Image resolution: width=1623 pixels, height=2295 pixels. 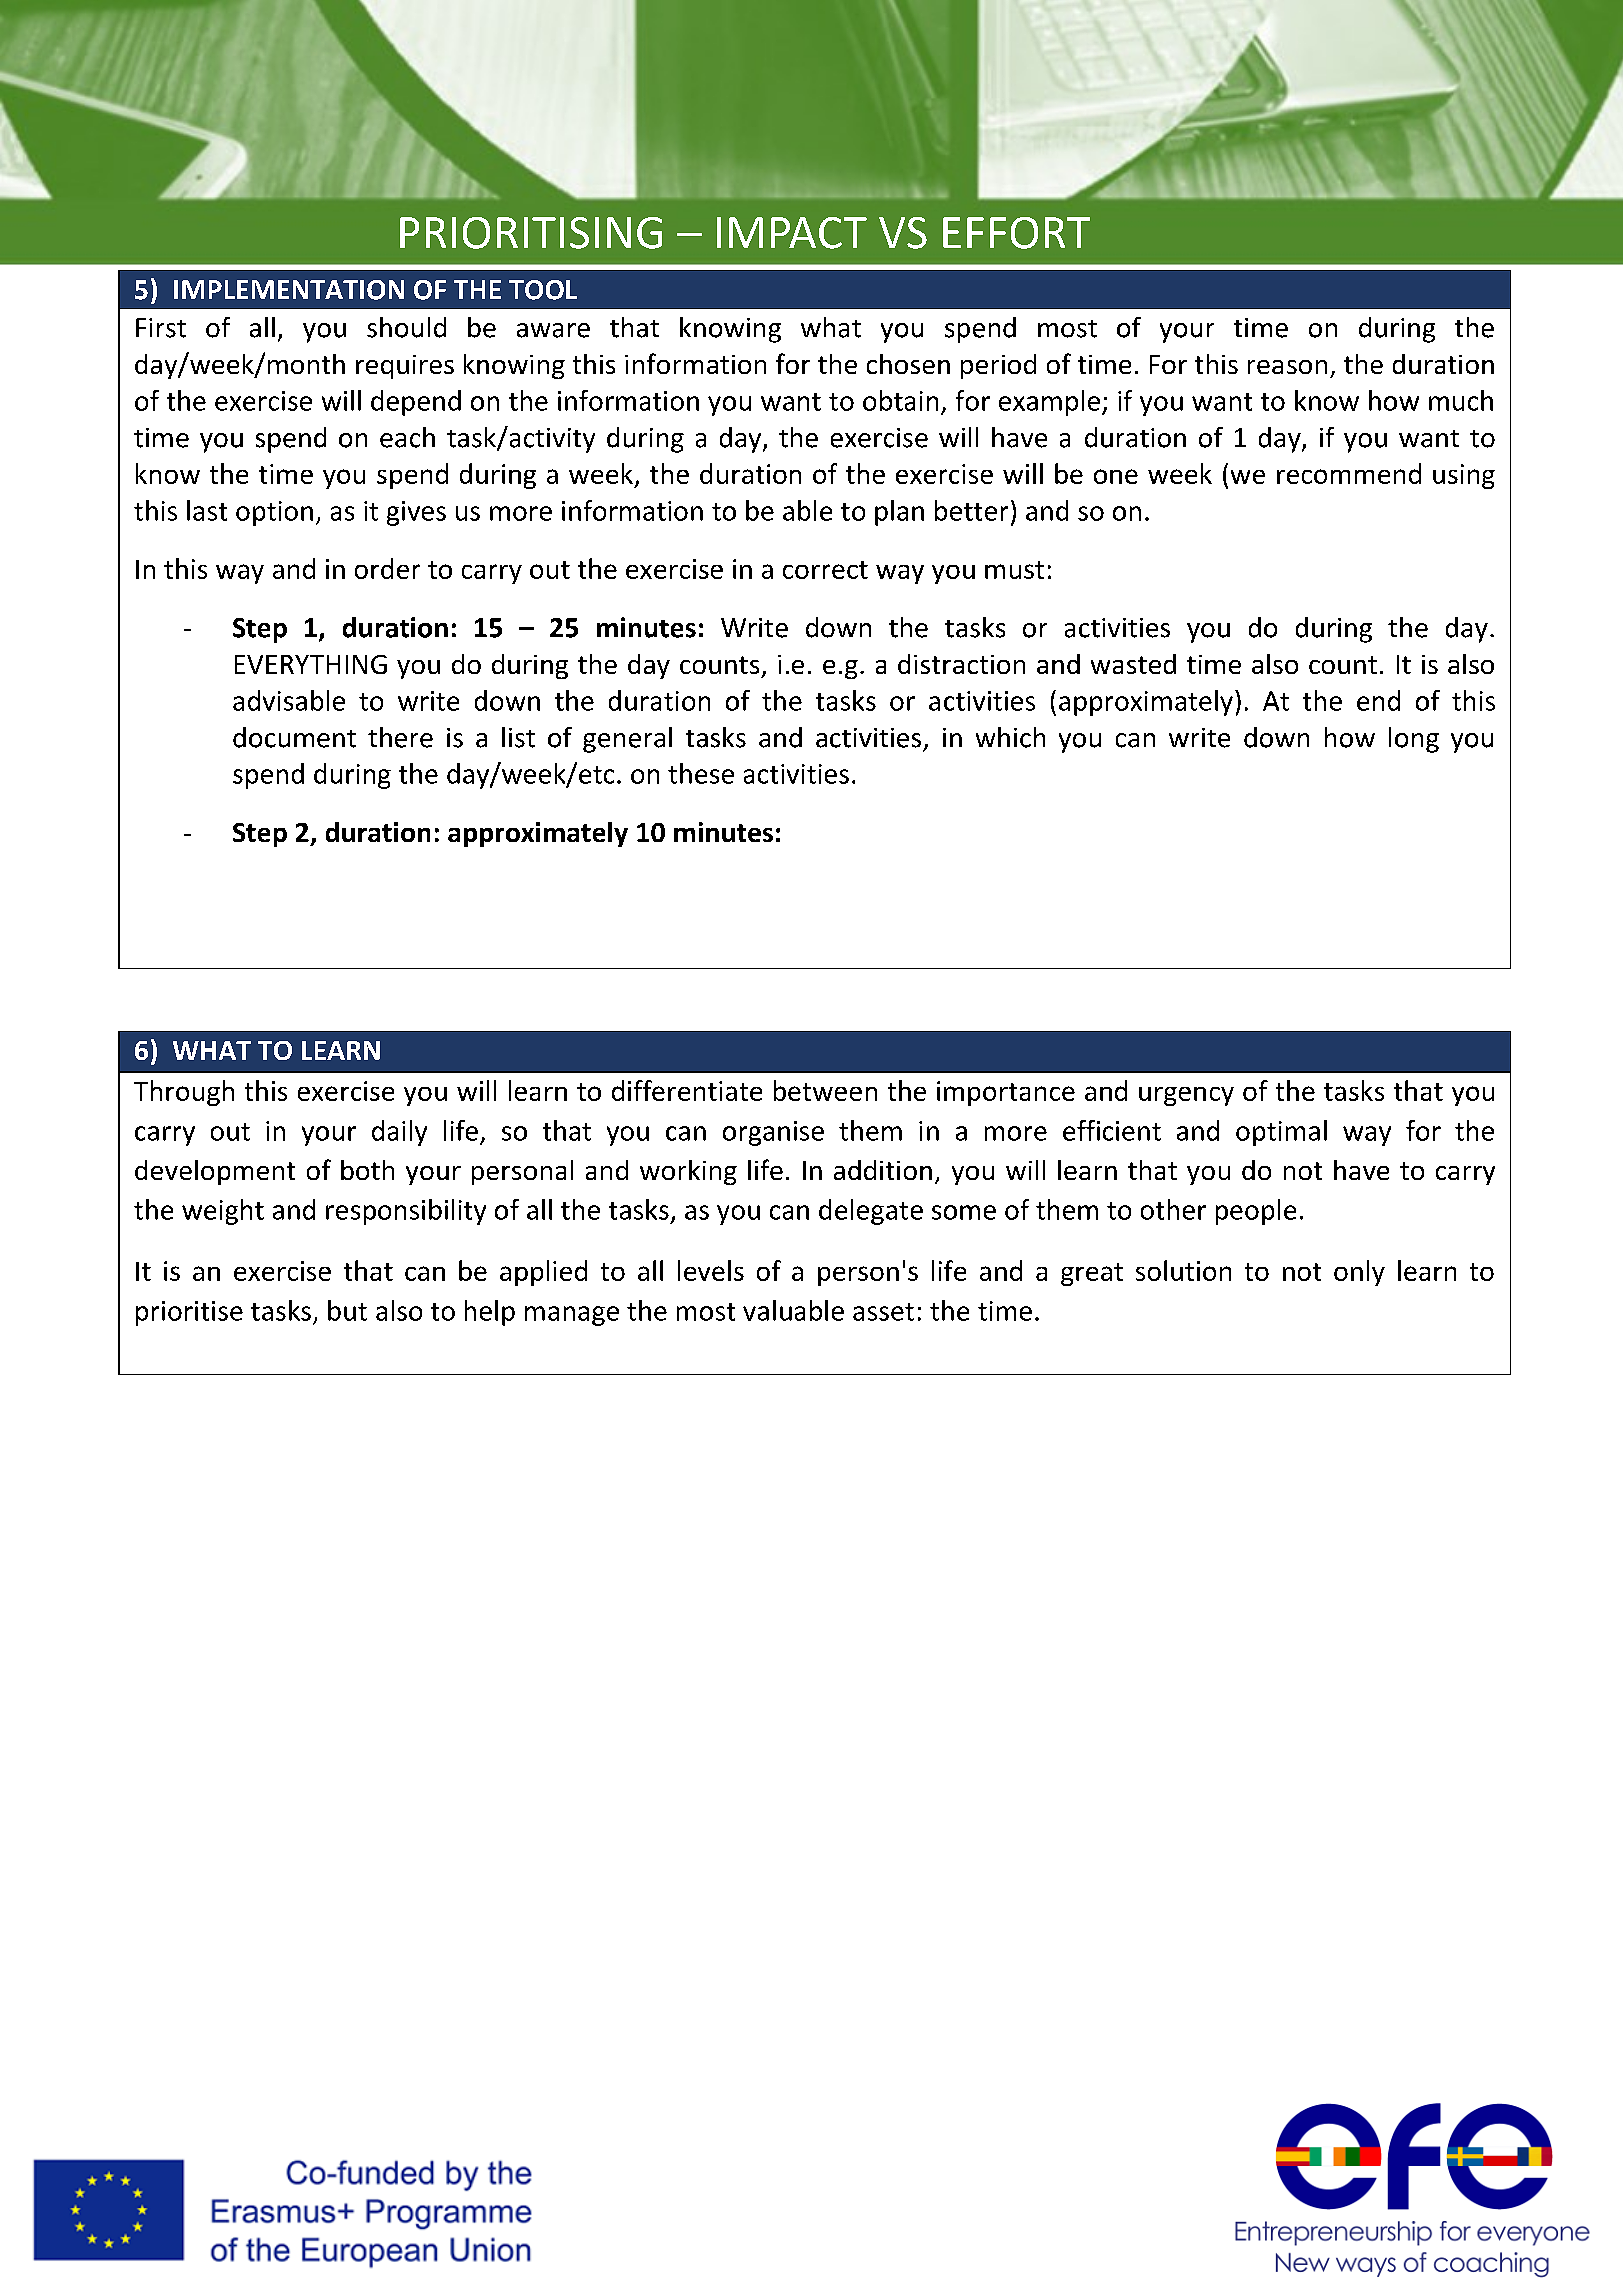 What do you see at coordinates (294, 737) in the page?
I see `document` at bounding box center [294, 737].
